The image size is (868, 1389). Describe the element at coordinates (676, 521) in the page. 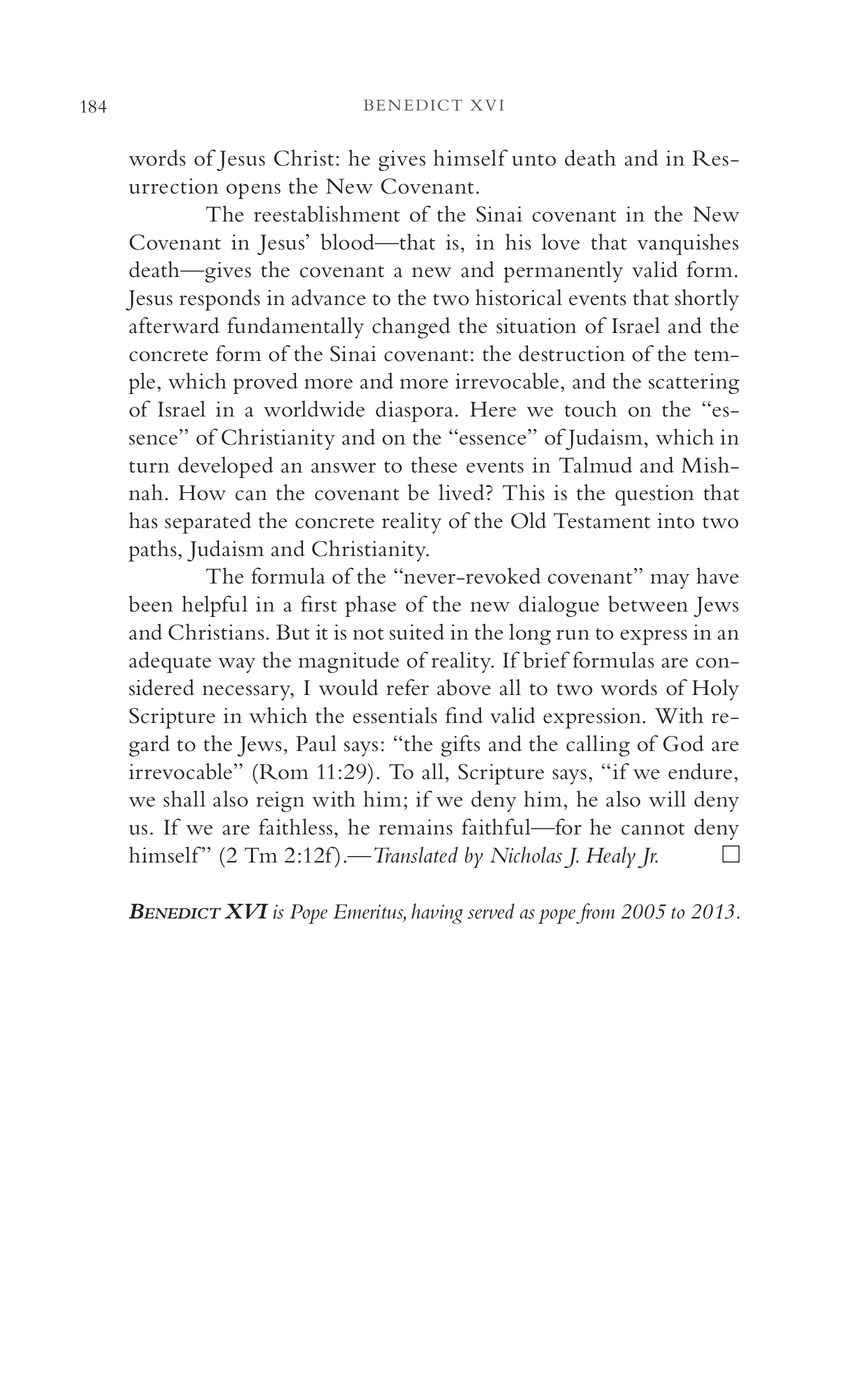

I see `into` at that location.
